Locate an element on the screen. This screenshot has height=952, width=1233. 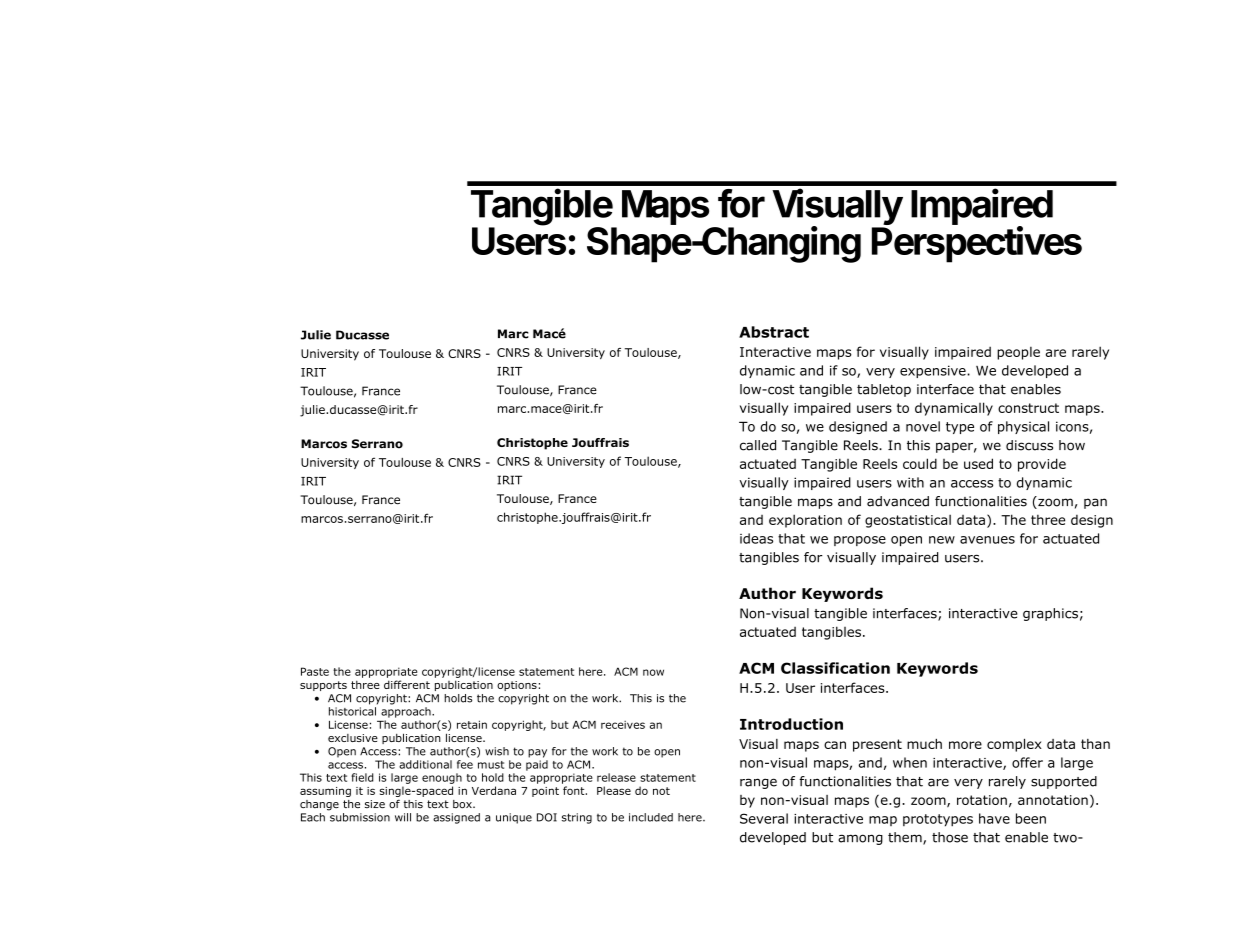
receives is located at coordinates (623, 725).
